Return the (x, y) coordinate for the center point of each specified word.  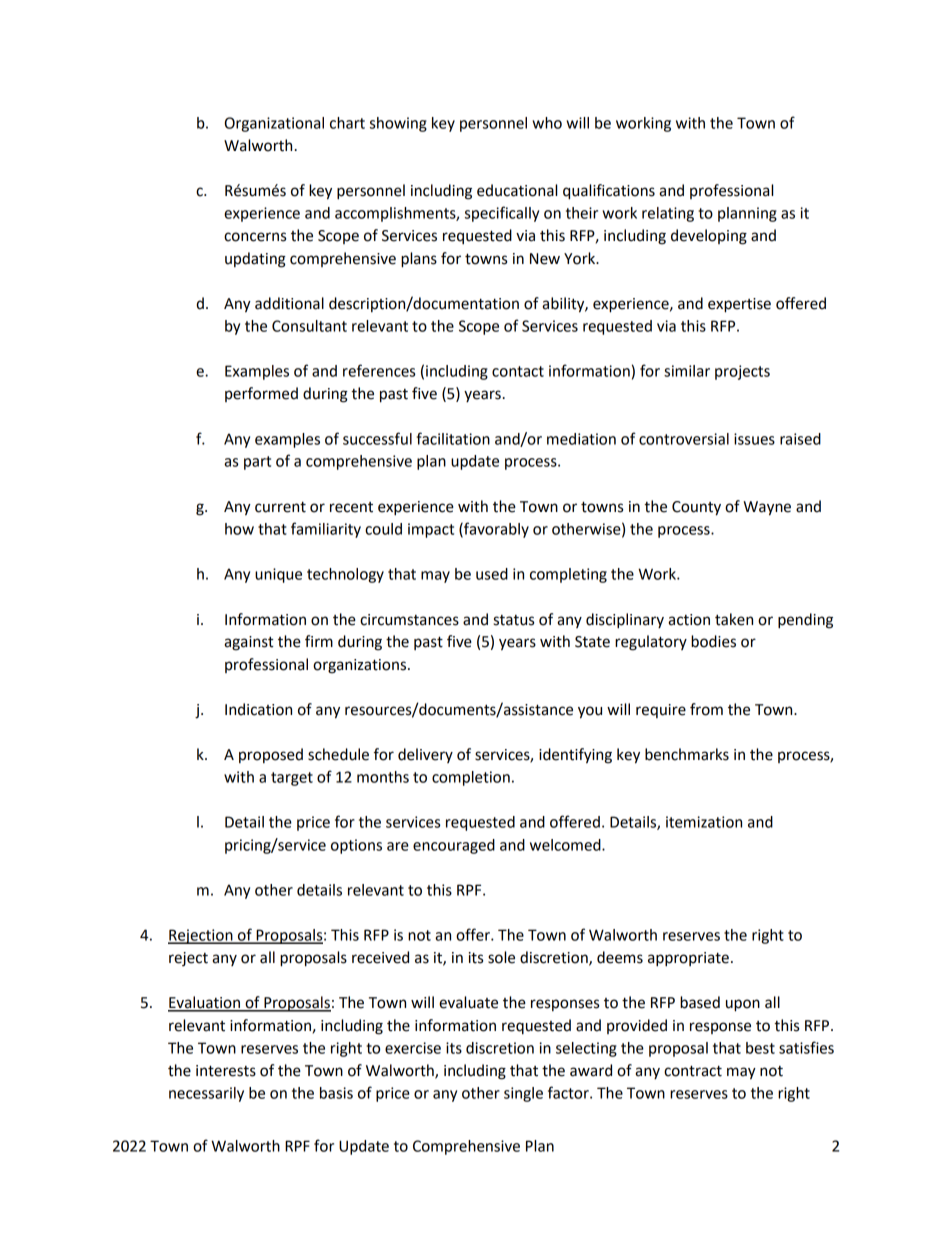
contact (518, 371)
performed (261, 394)
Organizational (274, 124)
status (513, 620)
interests (226, 1071)
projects (742, 372)
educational (517, 190)
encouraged (454, 846)
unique (278, 575)
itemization (704, 822)
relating (668, 214)
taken (734, 619)
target (292, 779)
